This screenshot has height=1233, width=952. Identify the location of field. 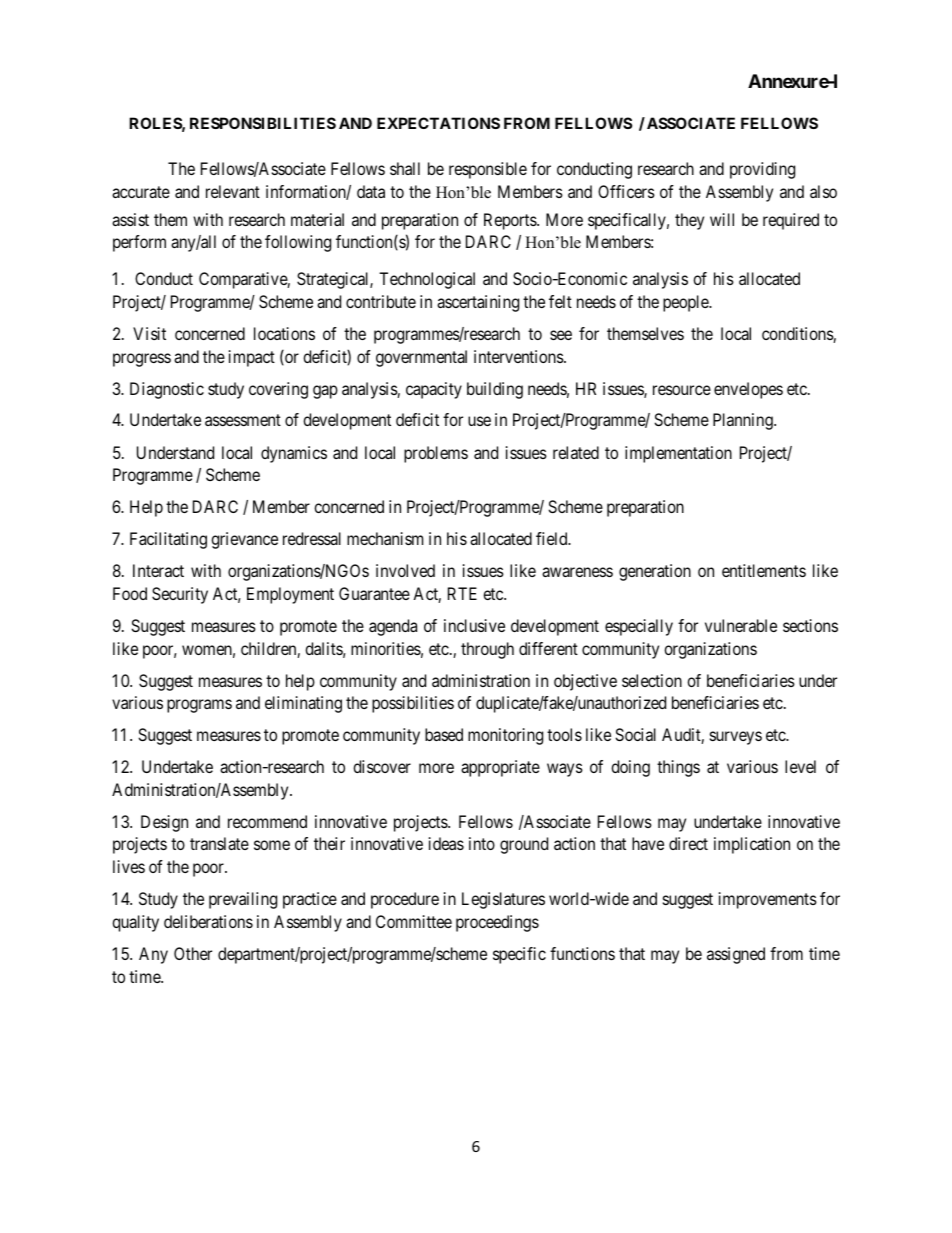
(553, 538).
